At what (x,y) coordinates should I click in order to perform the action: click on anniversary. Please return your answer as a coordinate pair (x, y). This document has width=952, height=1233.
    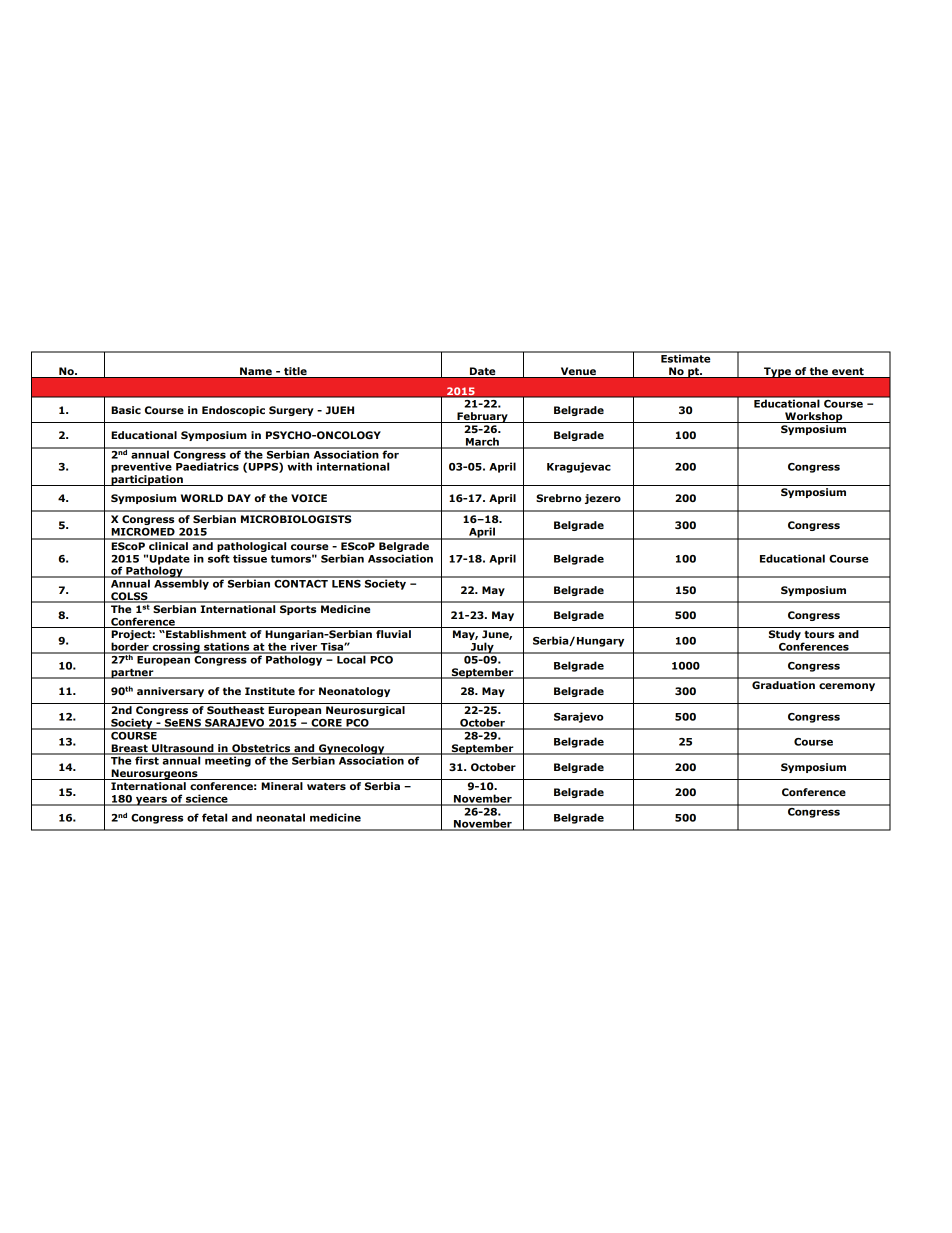
    Looking at the image, I should click on (170, 692).
